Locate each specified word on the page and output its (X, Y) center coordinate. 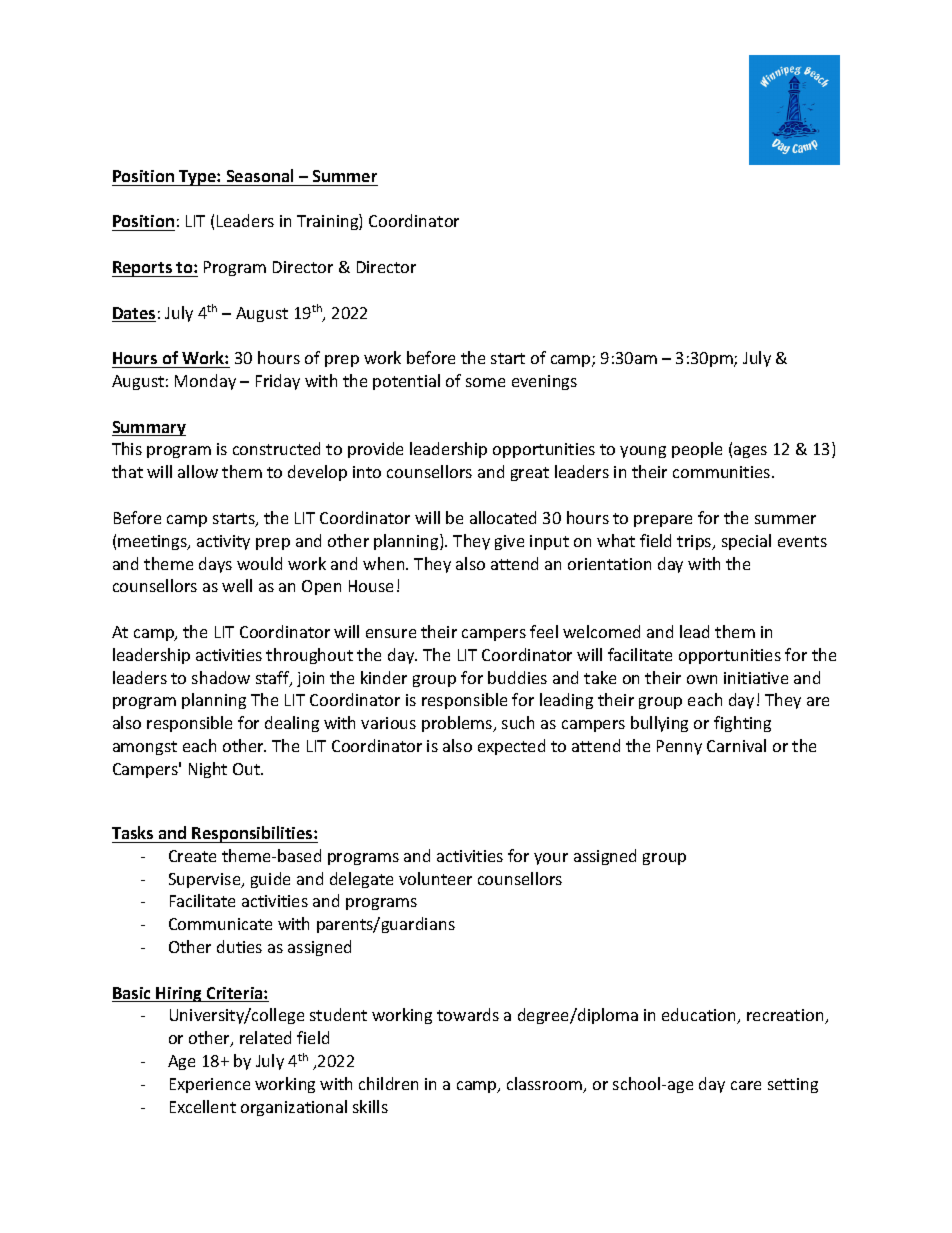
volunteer (435, 878)
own (702, 679)
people (697, 450)
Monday (205, 382)
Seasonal (260, 175)
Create (192, 856)
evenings (544, 382)
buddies (517, 677)
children (388, 1083)
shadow (221, 677)
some (485, 382)
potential (406, 382)
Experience (210, 1085)
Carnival (736, 745)
